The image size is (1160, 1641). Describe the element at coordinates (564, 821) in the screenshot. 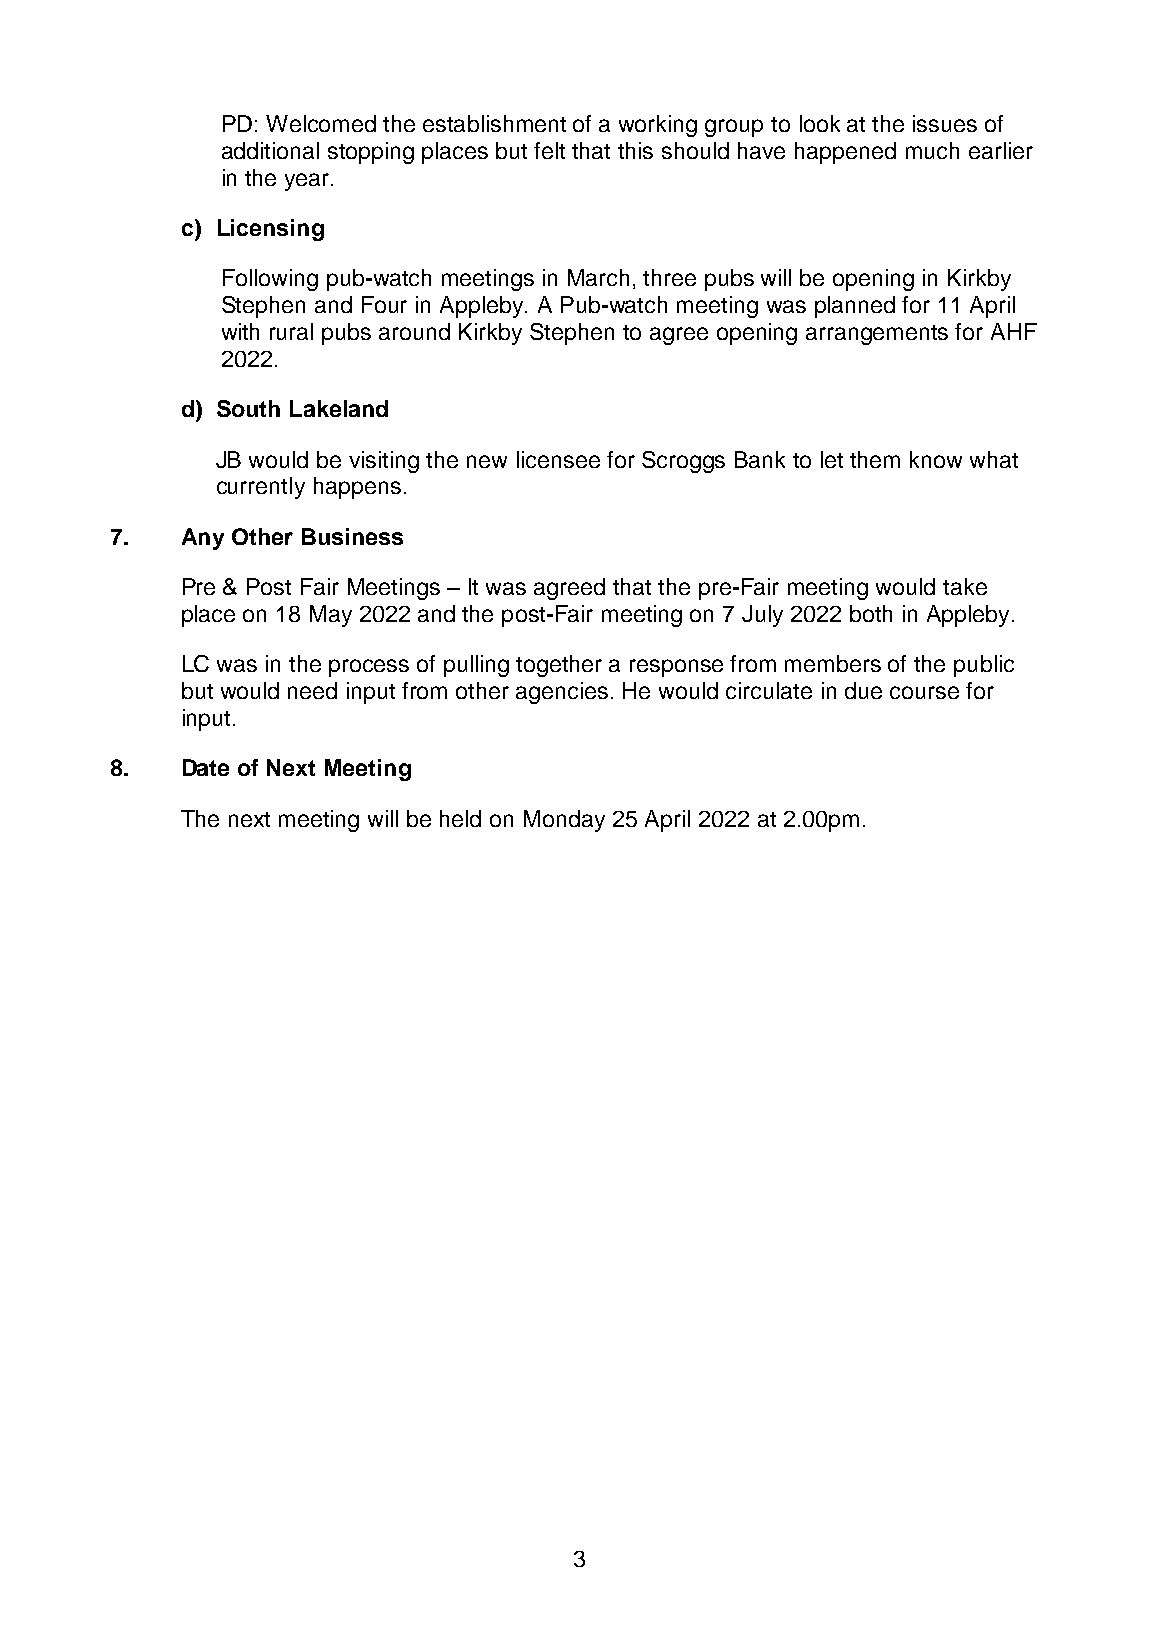

I see `Monday` at that location.
